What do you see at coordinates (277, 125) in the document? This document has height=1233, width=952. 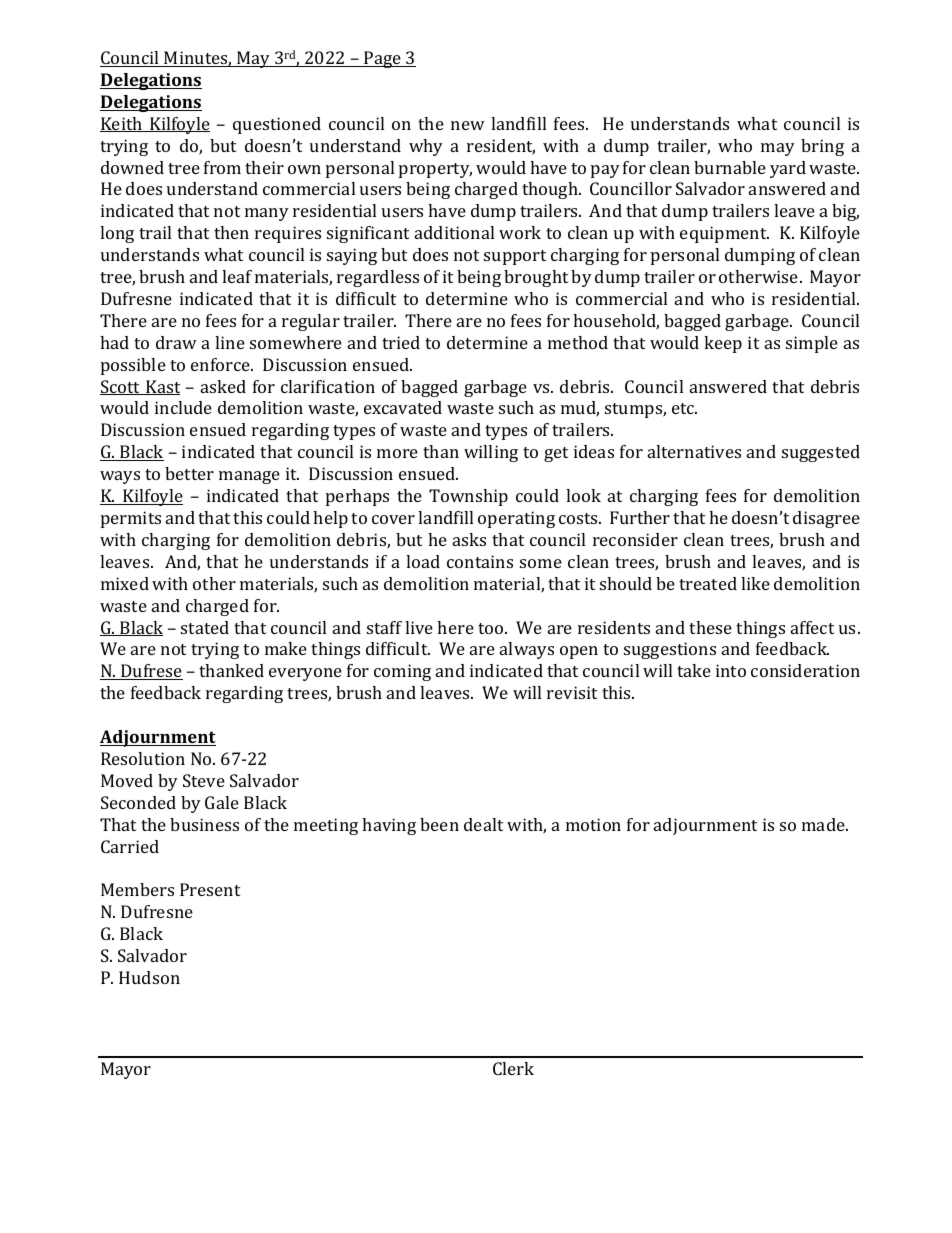 I see `questioned` at bounding box center [277, 125].
